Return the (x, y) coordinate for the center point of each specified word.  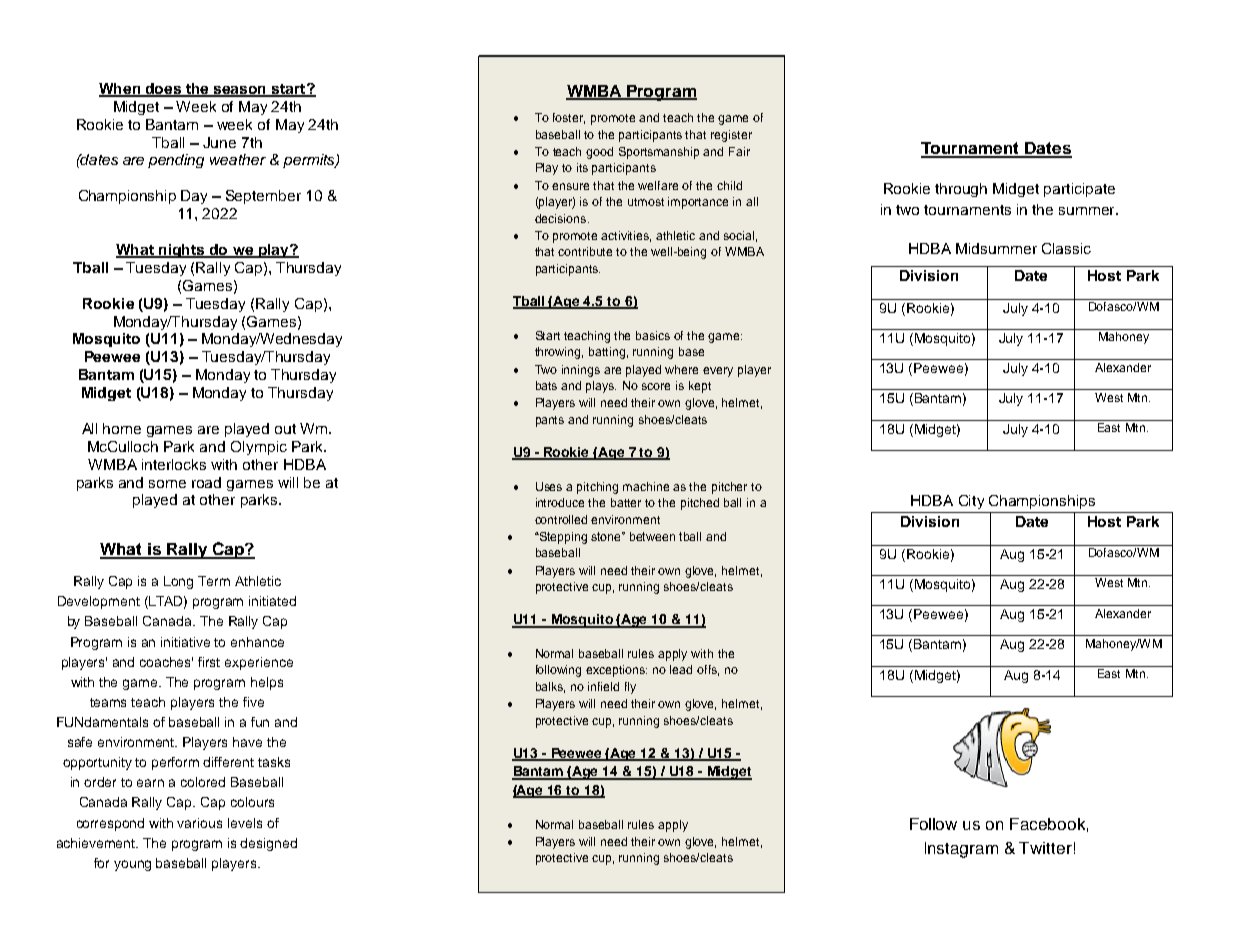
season (240, 91)
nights (182, 251)
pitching (597, 488)
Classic (1066, 248)
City (971, 502)
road (206, 482)
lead (681, 669)
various (199, 823)
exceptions (616, 671)
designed (268, 844)
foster (569, 118)
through (961, 190)
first (209, 662)
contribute (585, 251)
